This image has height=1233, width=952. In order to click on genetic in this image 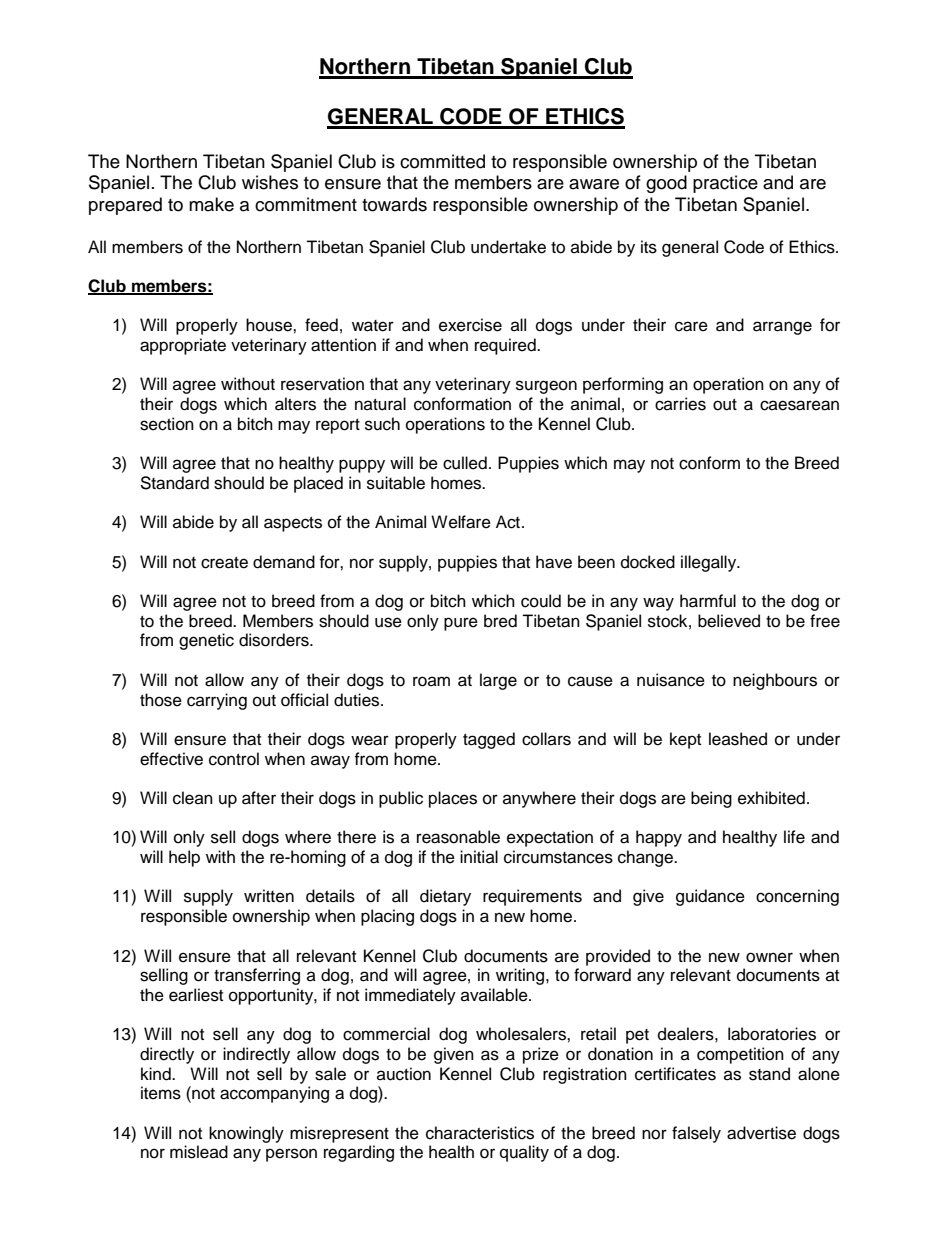, I will do `click(206, 641)`.
